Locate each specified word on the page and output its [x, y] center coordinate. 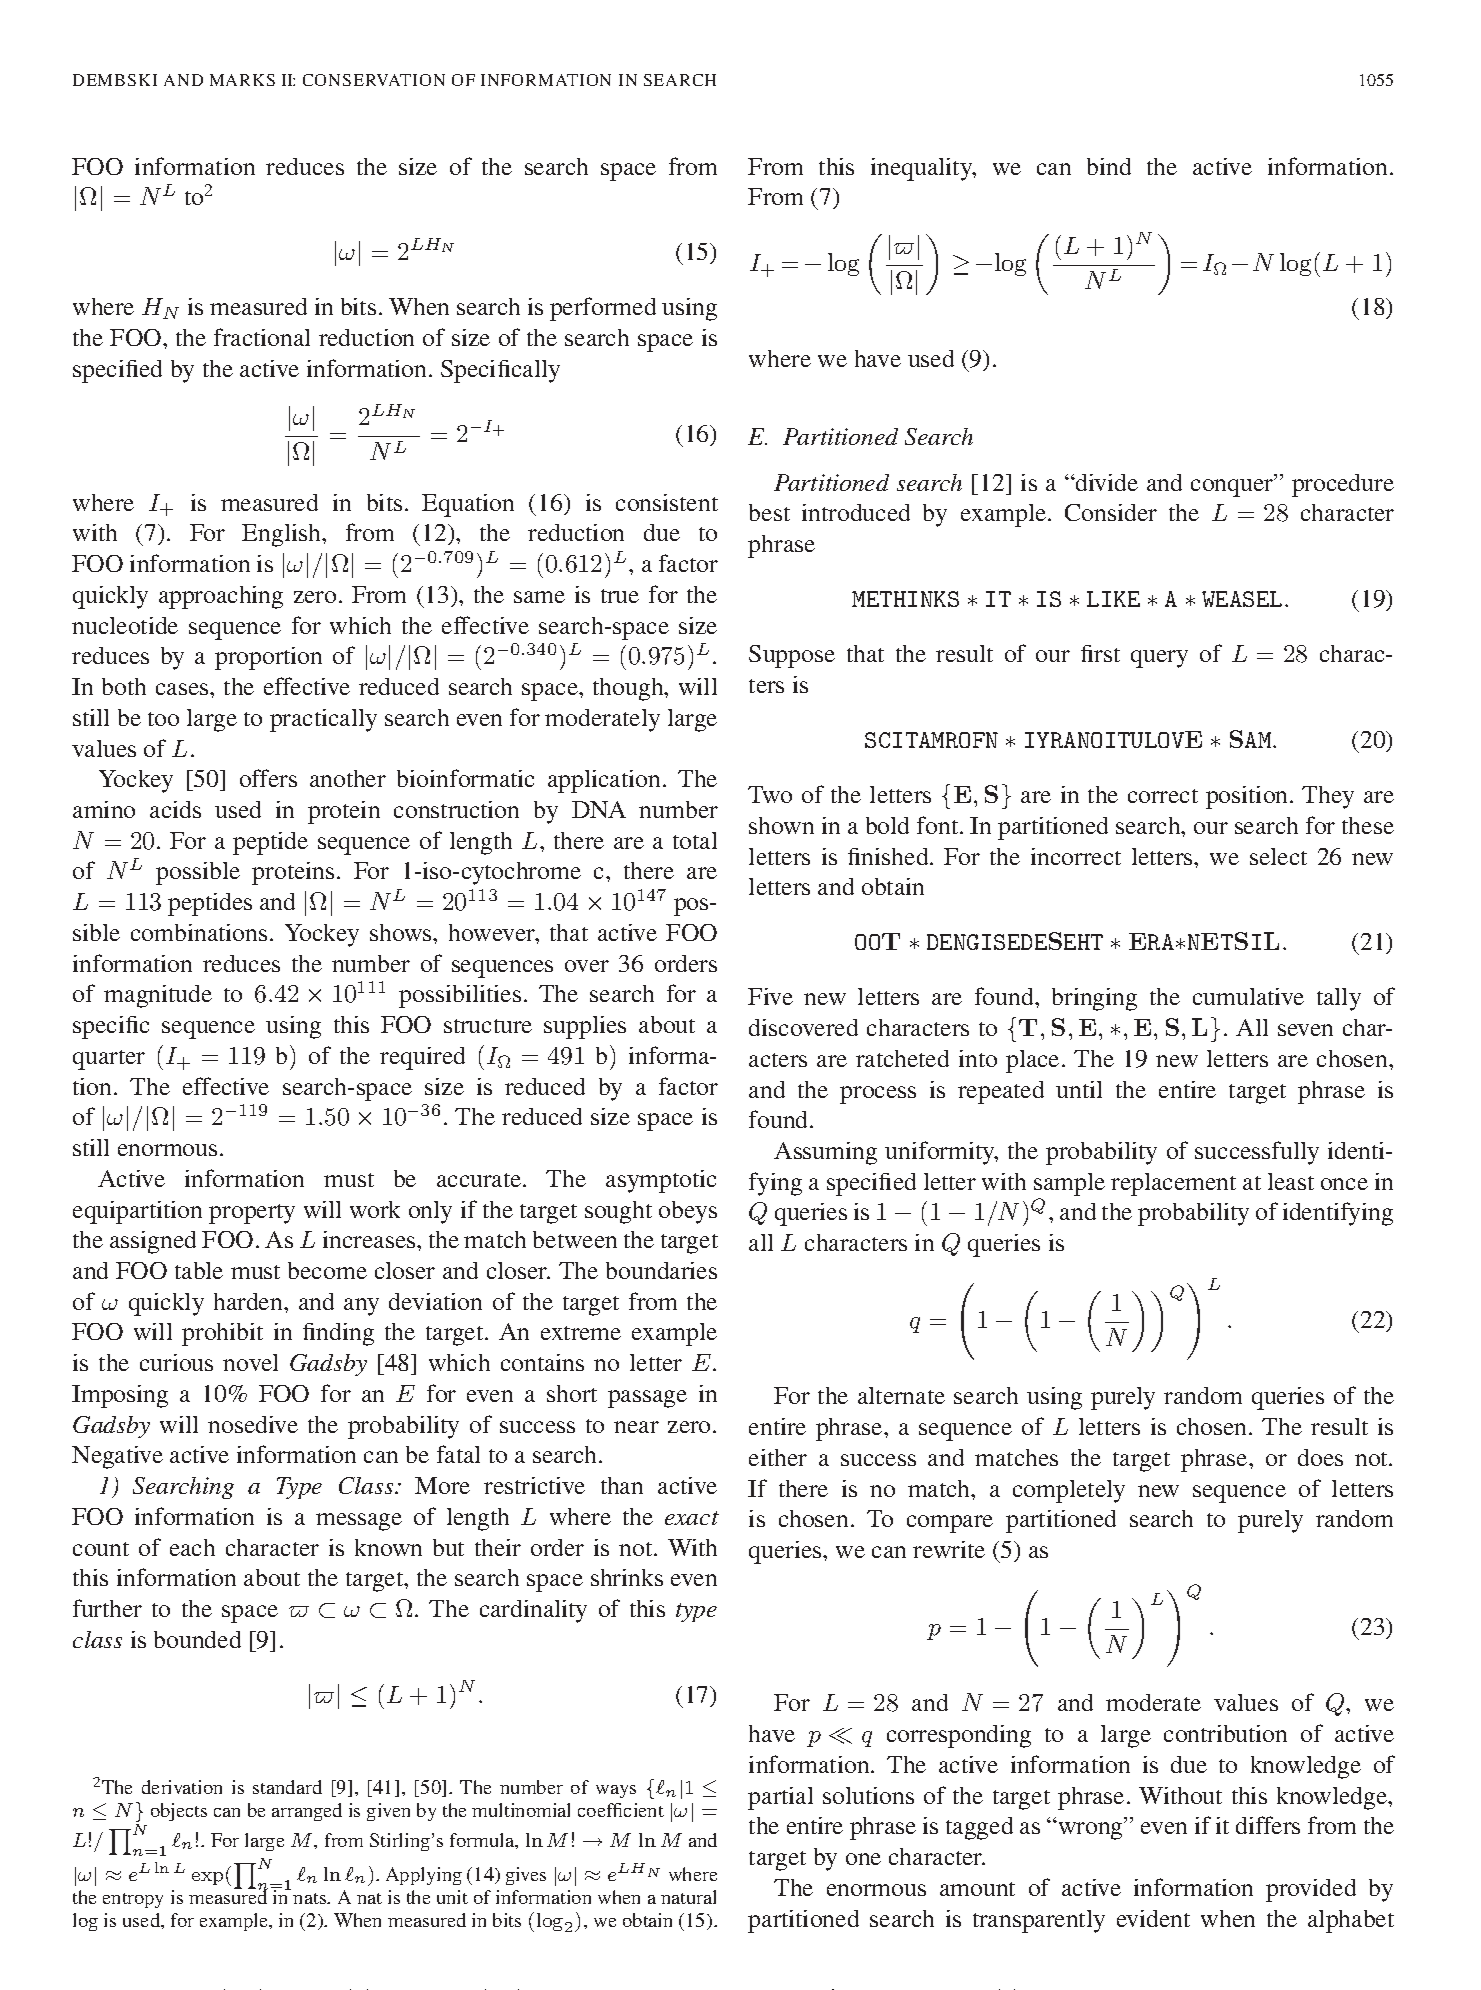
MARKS [242, 80]
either [778, 1457]
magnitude [158, 996]
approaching [221, 597]
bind [1109, 166]
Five [770, 996]
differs [1268, 1825]
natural [688, 1897]
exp [207, 1878]
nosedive [253, 1424]
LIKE [1113, 599]
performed [603, 309]
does [1320, 1457]
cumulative [1248, 996]
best [769, 512]
